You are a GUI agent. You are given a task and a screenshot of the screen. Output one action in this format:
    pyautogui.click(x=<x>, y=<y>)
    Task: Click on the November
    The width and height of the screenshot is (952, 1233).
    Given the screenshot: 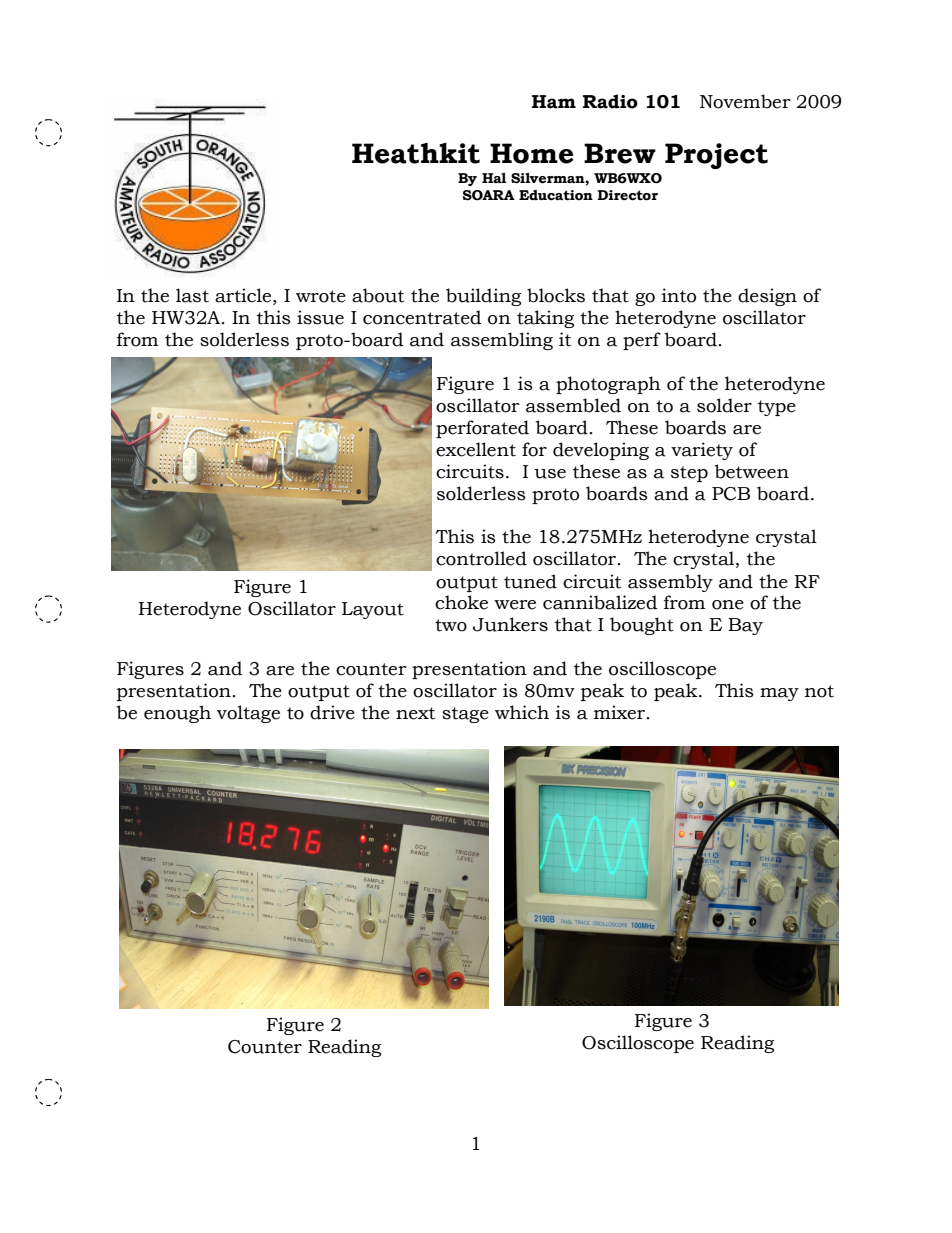 What is the action you would take?
    pyautogui.click(x=745, y=101)
